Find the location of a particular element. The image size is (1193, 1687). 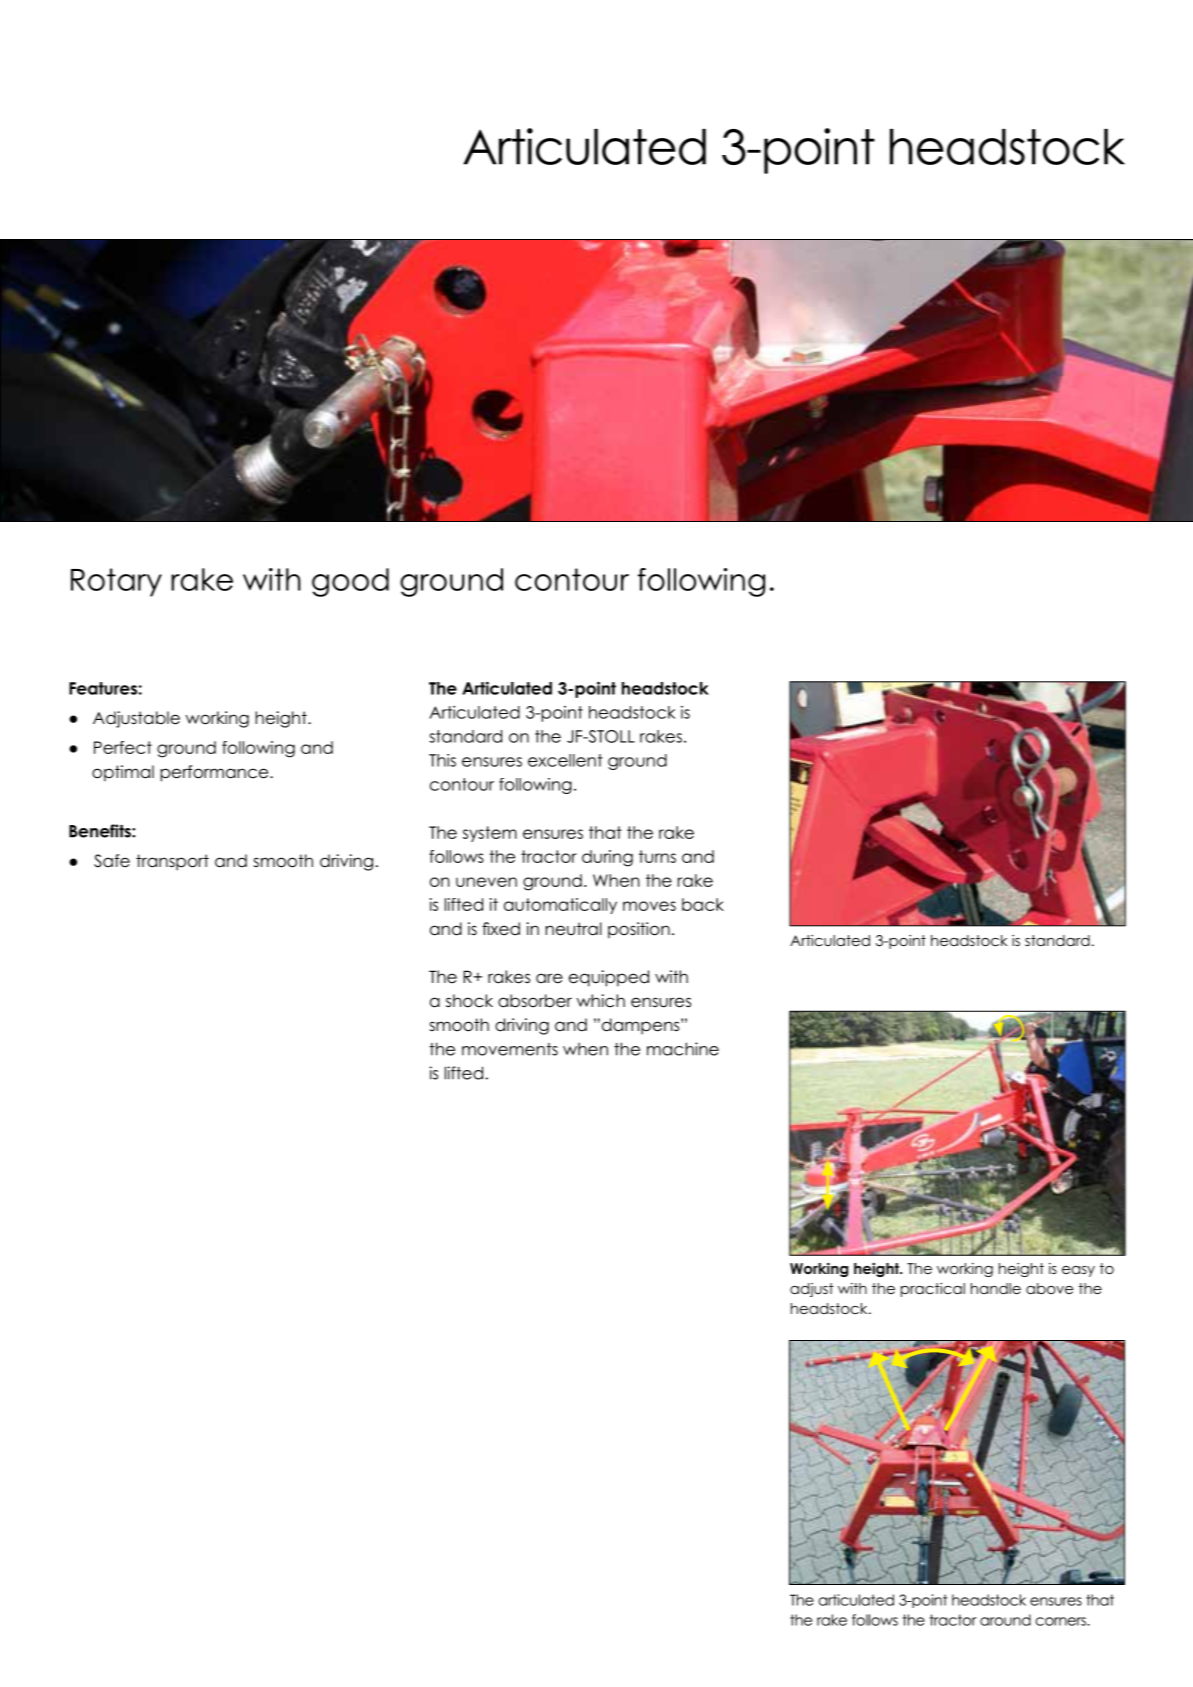

transport is located at coordinates (172, 862).
